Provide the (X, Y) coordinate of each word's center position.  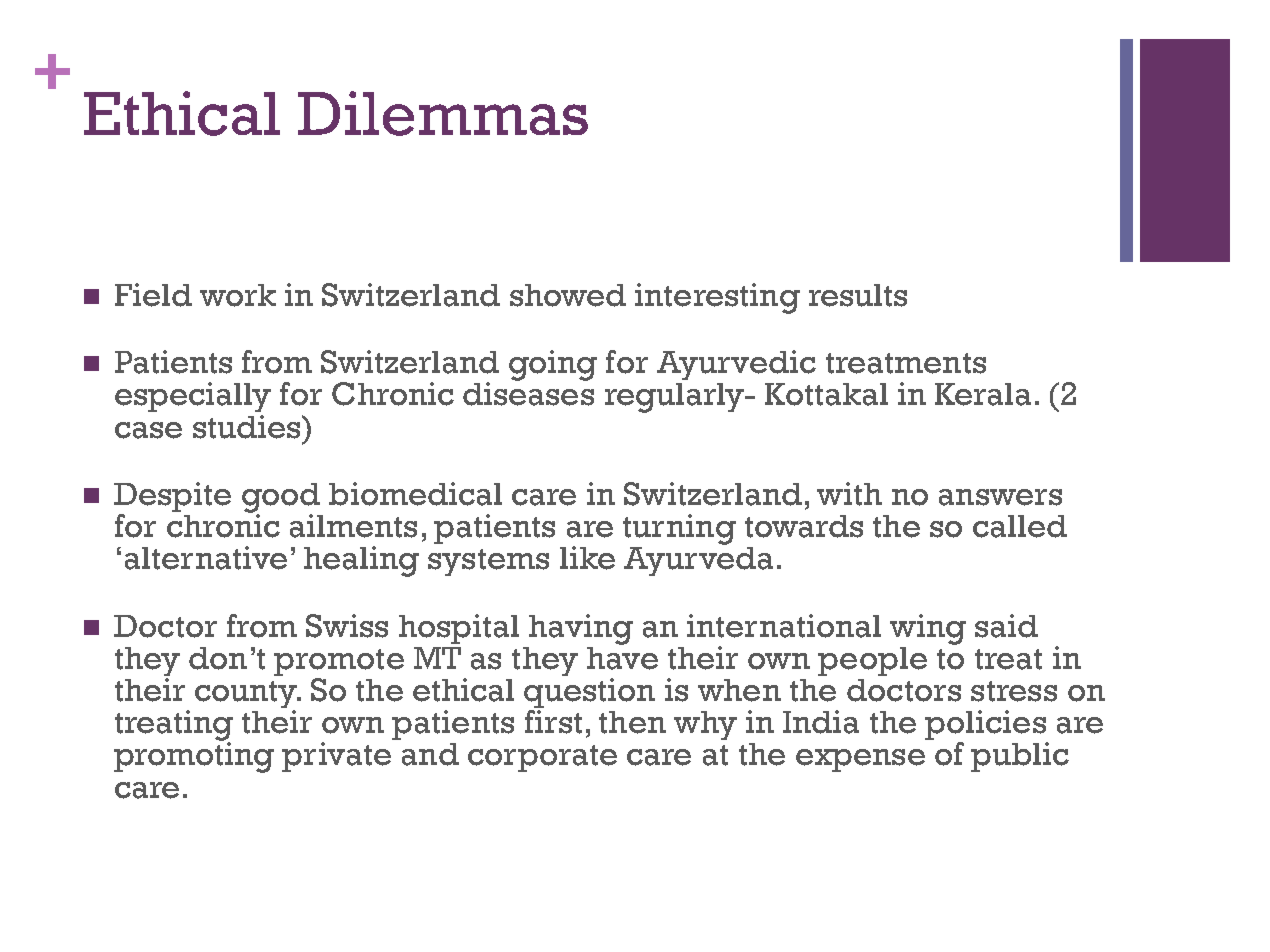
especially (193, 397)
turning (679, 529)
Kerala (983, 394)
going (553, 365)
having (581, 629)
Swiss (347, 626)
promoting (194, 756)
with (849, 494)
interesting (717, 298)
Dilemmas (443, 113)
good (281, 499)
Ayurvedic (736, 365)
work (238, 295)
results (858, 295)
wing (928, 629)
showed (568, 295)
